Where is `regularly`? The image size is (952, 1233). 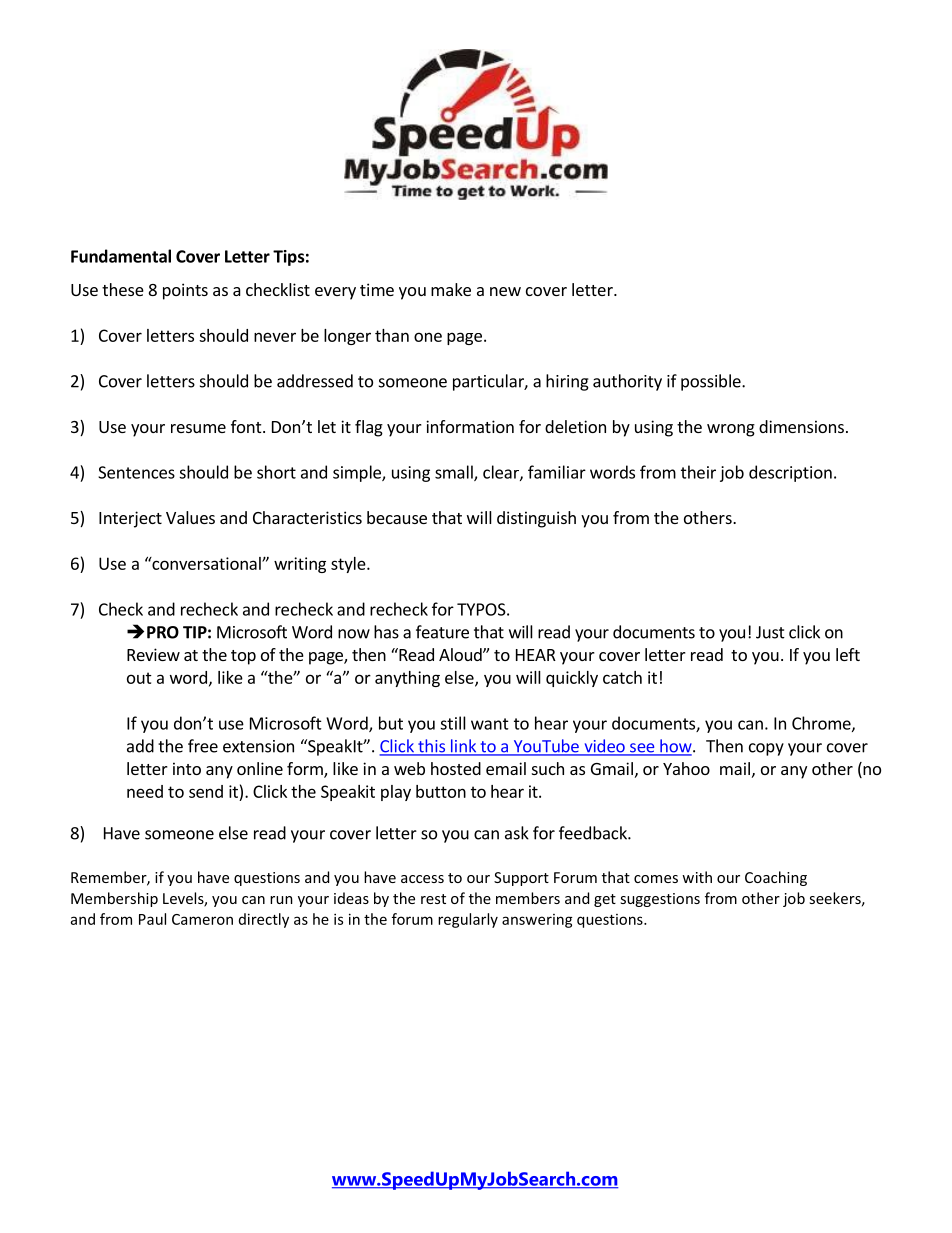 regularly is located at coordinates (468, 920).
